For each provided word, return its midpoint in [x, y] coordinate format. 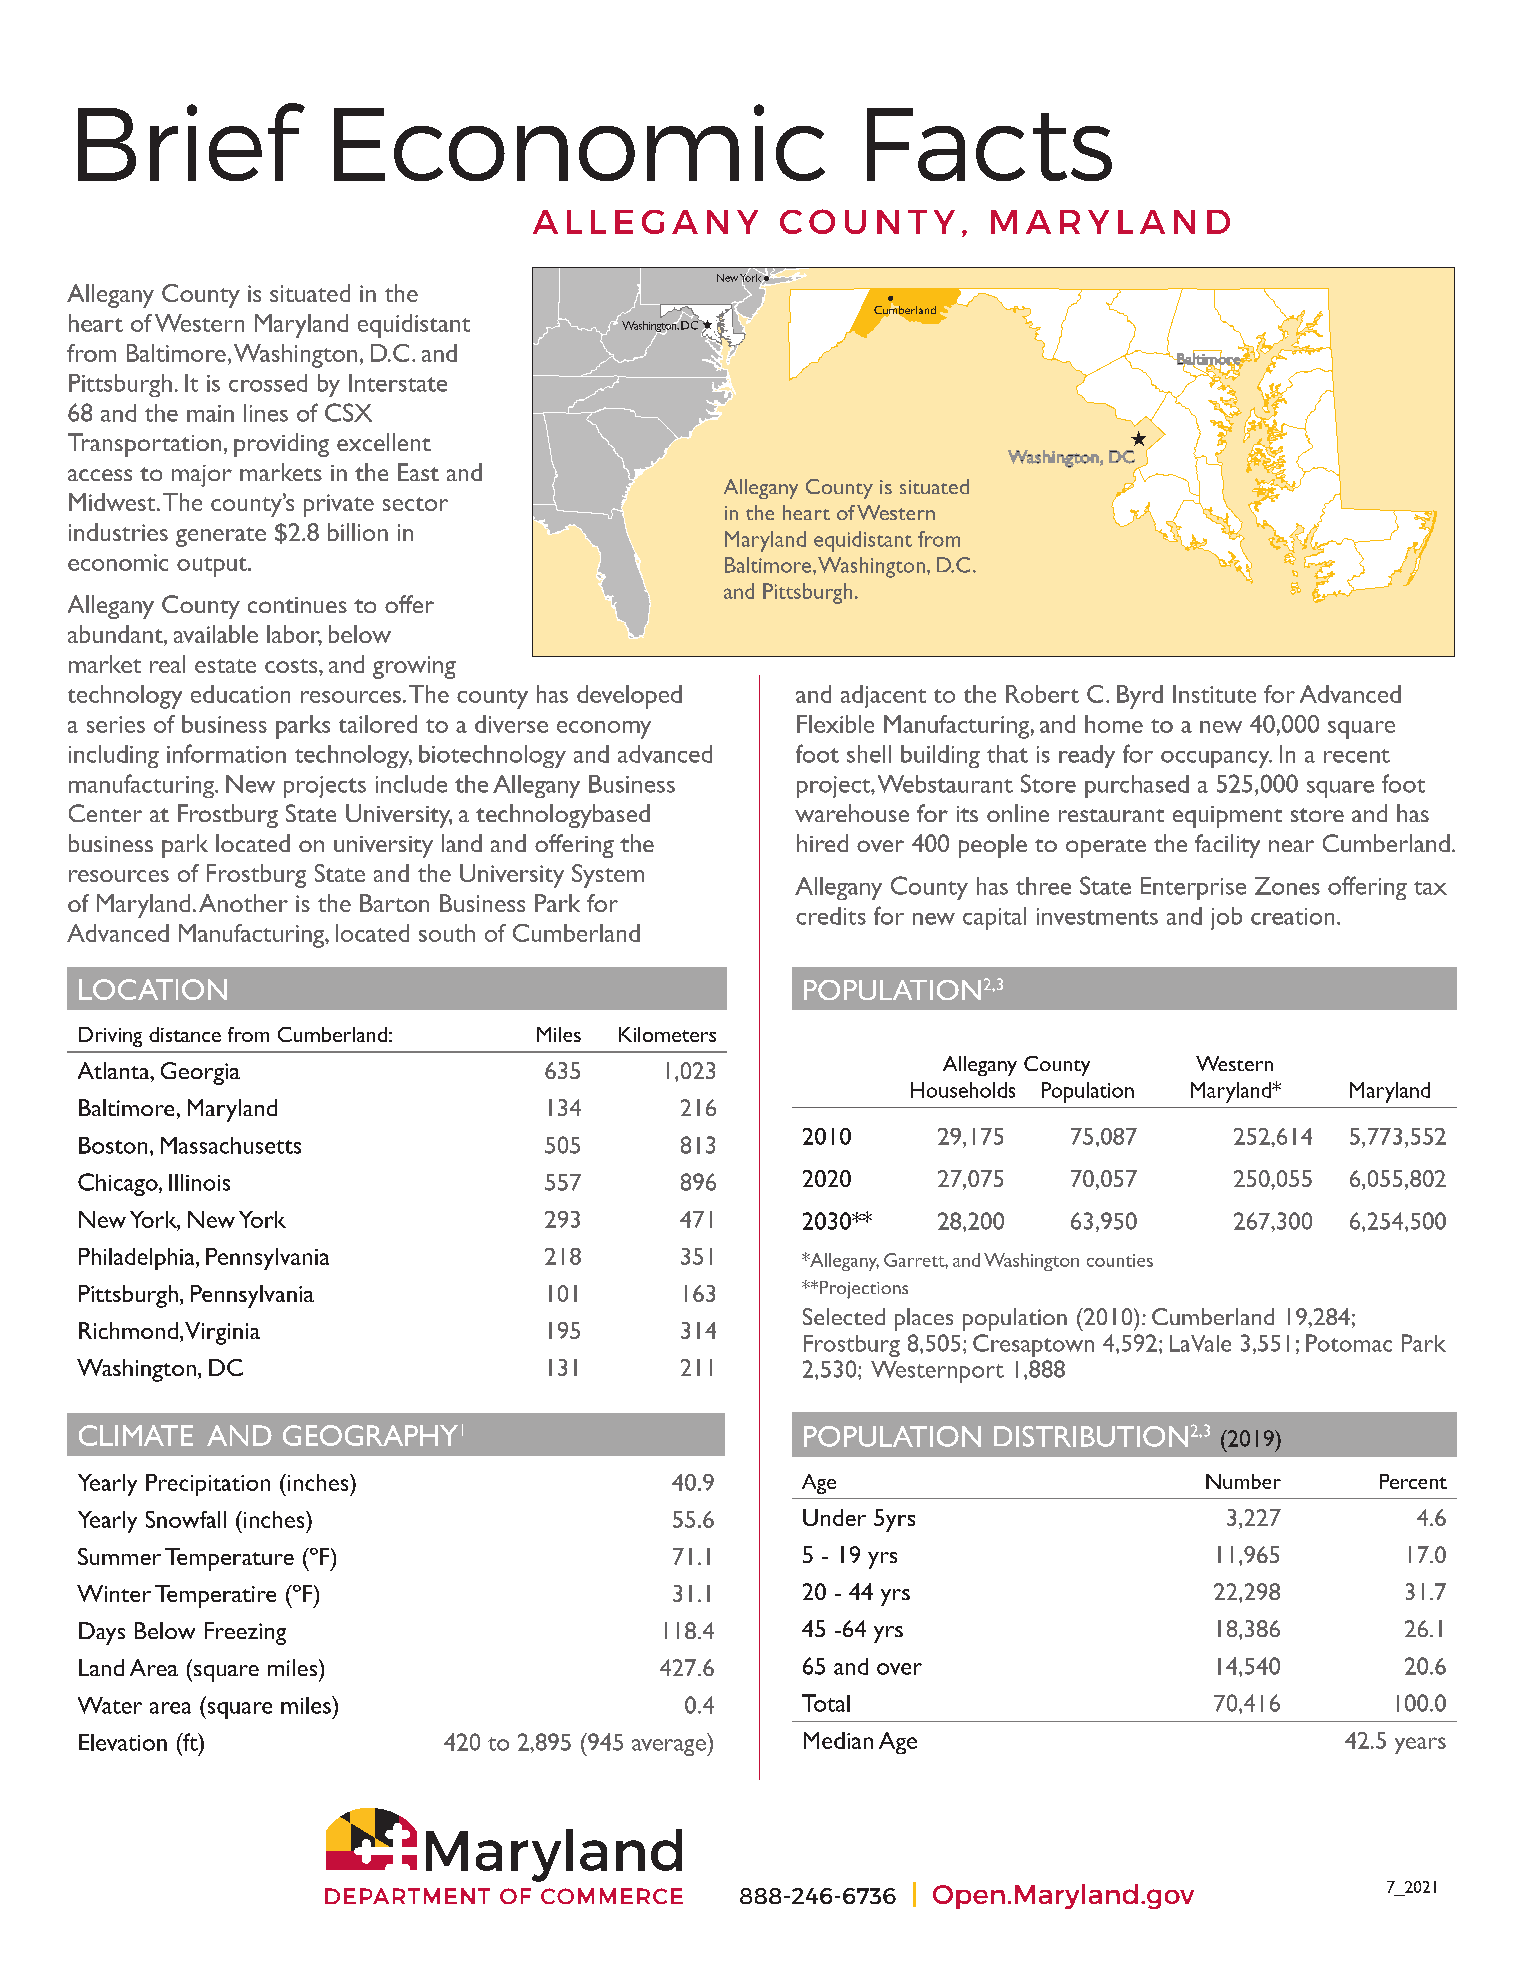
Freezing [245, 1633]
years [1420, 1745]
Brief [191, 142]
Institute [1214, 694]
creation [1292, 916]
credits [831, 916]
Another [243, 903]
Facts [989, 144]
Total [826, 1703]
